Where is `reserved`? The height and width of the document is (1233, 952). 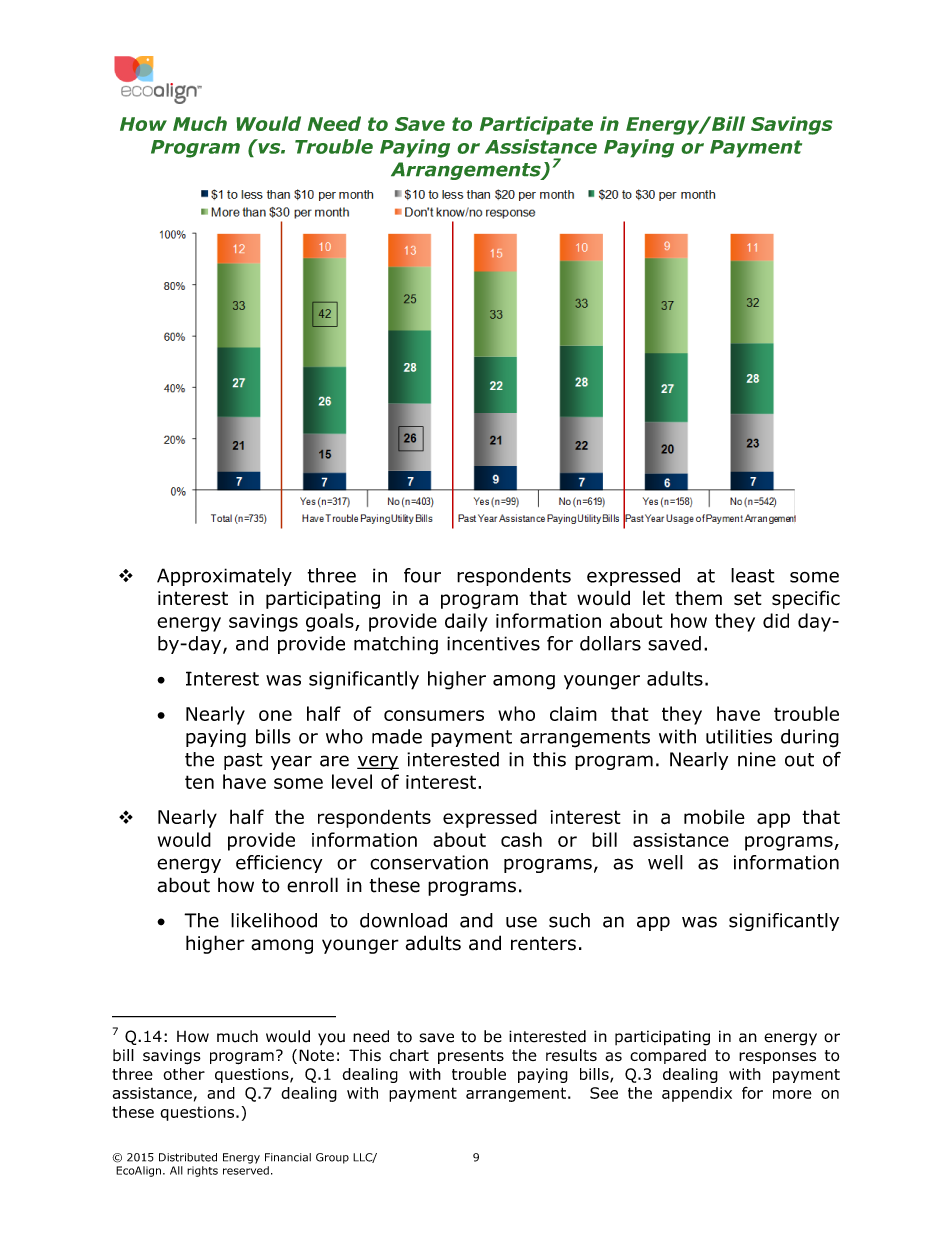
reserved is located at coordinates (246, 1170).
